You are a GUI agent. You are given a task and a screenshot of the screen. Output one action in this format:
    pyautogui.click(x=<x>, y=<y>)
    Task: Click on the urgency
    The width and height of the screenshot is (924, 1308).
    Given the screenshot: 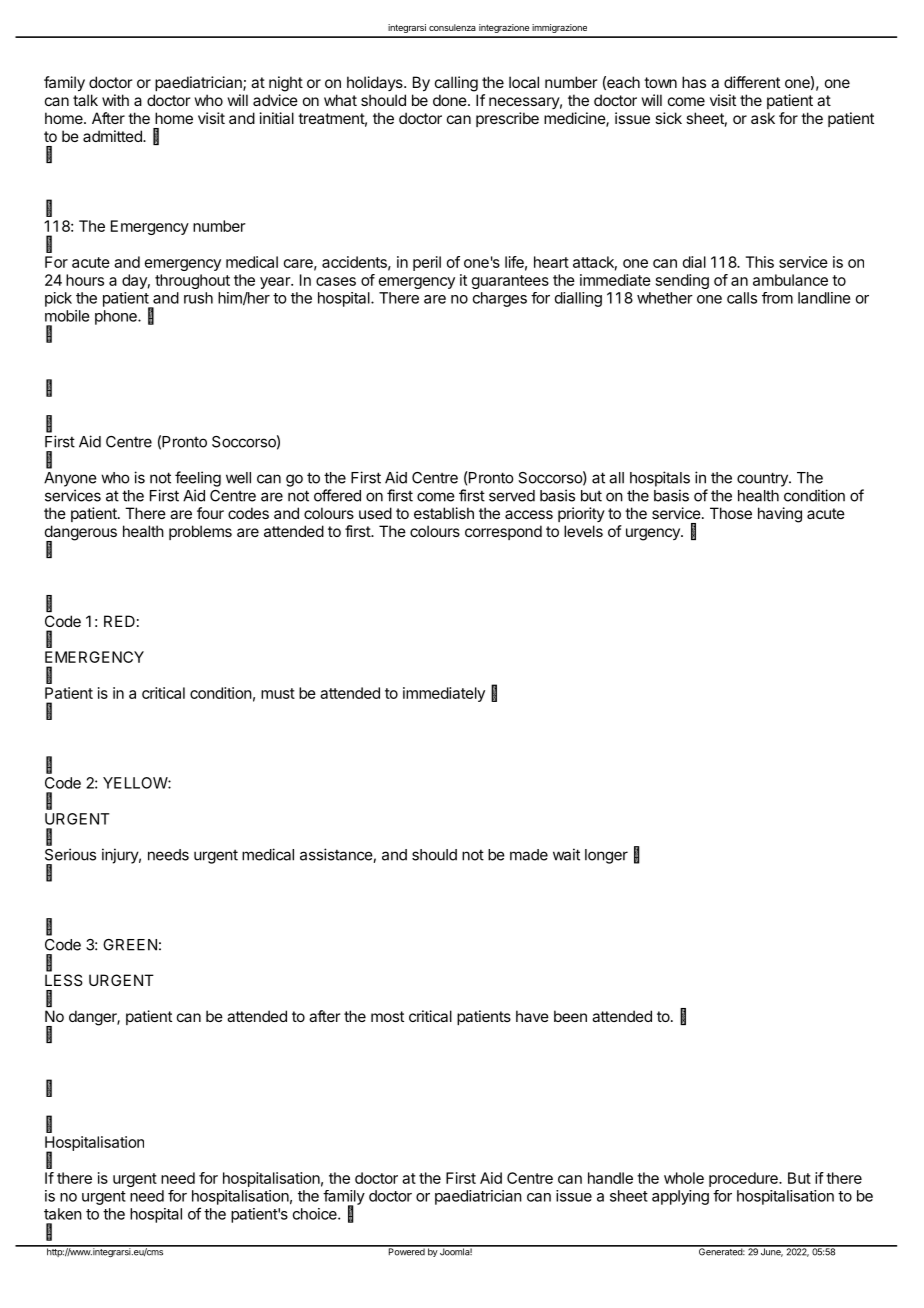 What is the action you would take?
    pyautogui.click(x=654, y=534)
